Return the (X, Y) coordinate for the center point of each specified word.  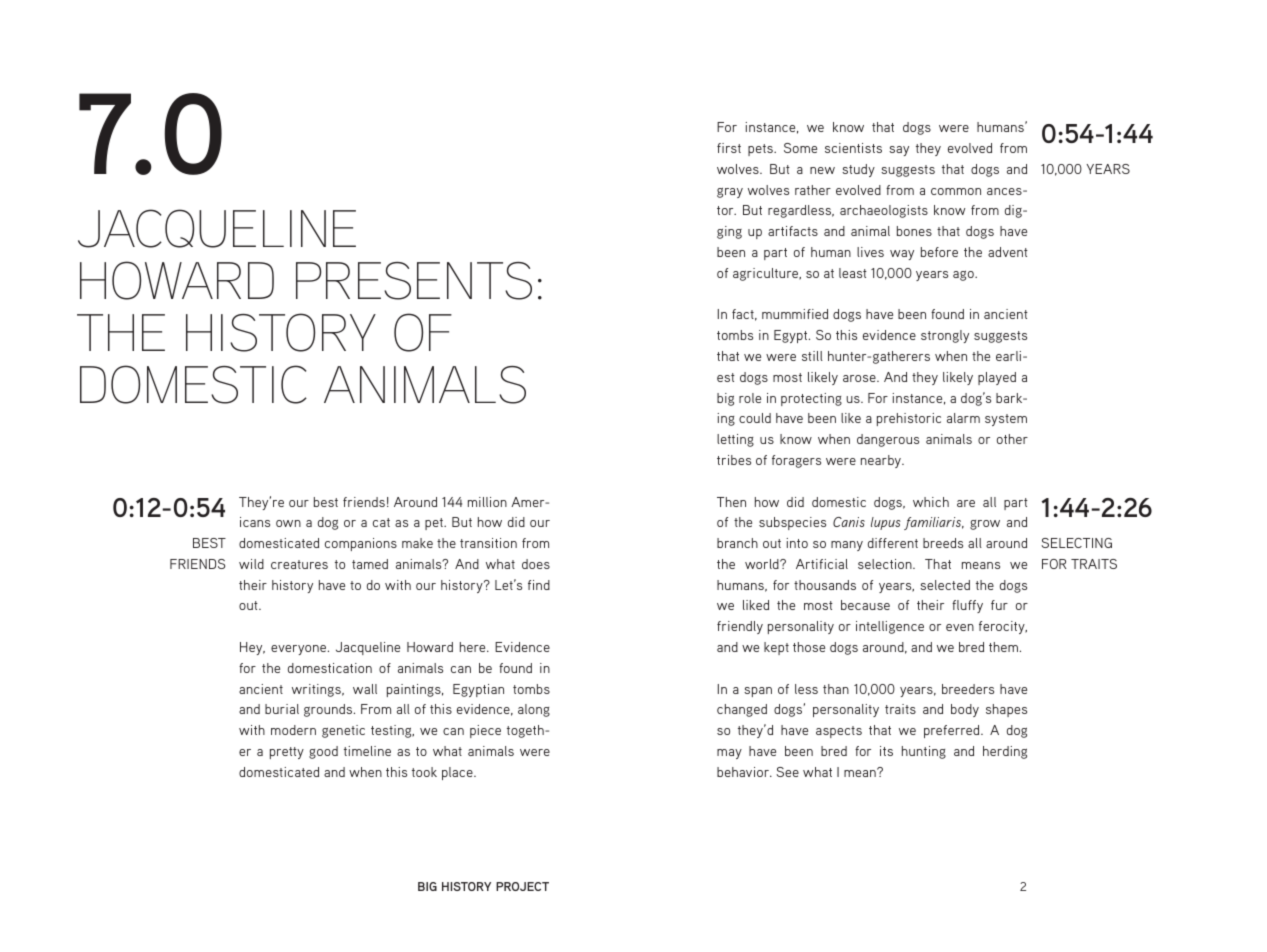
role (750, 398)
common (956, 191)
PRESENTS (414, 281)
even (960, 627)
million (487, 502)
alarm (963, 418)
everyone (300, 650)
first (729, 148)
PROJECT (522, 886)
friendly (740, 627)
